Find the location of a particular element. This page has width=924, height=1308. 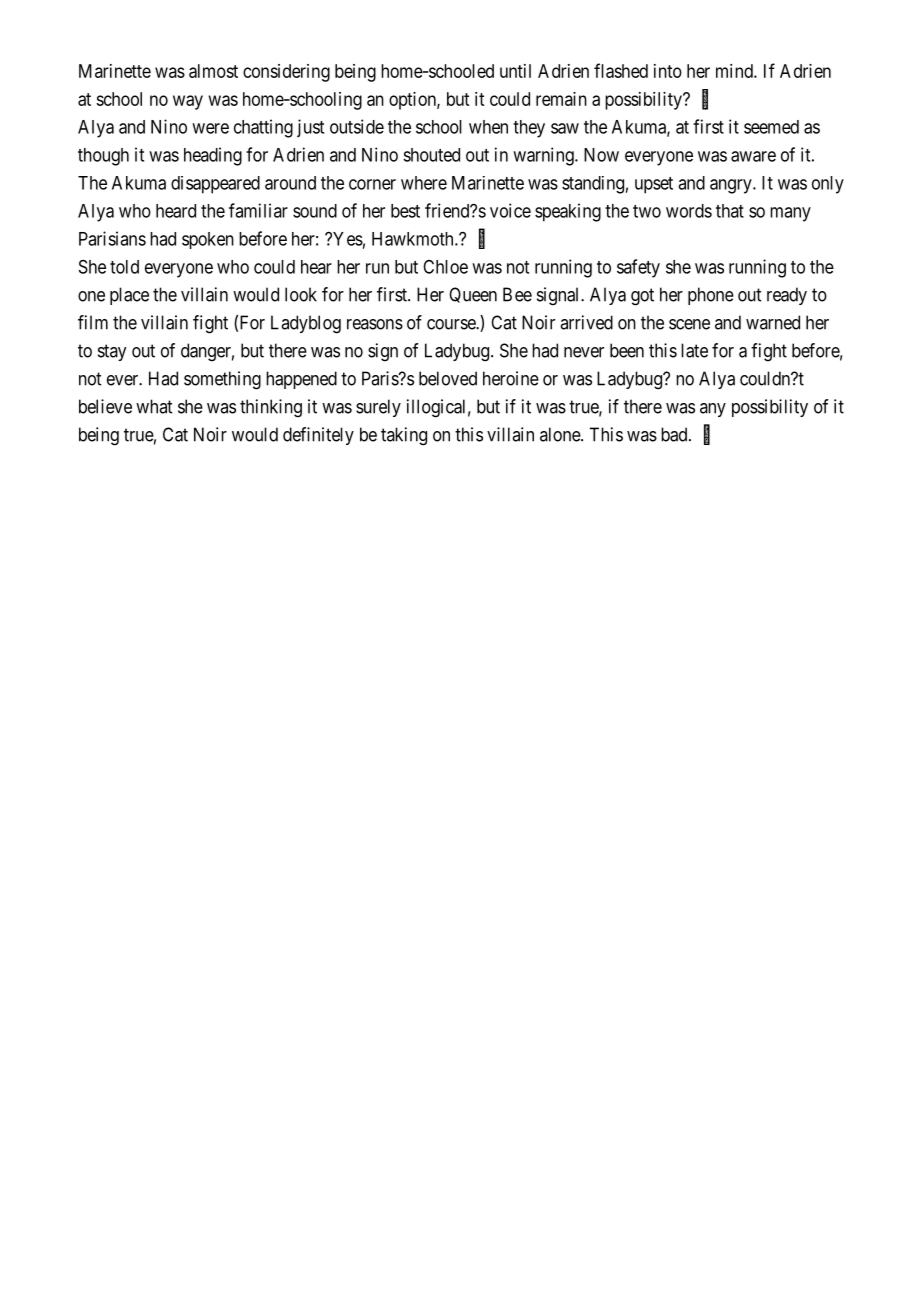

taking is located at coordinates (404, 436).
